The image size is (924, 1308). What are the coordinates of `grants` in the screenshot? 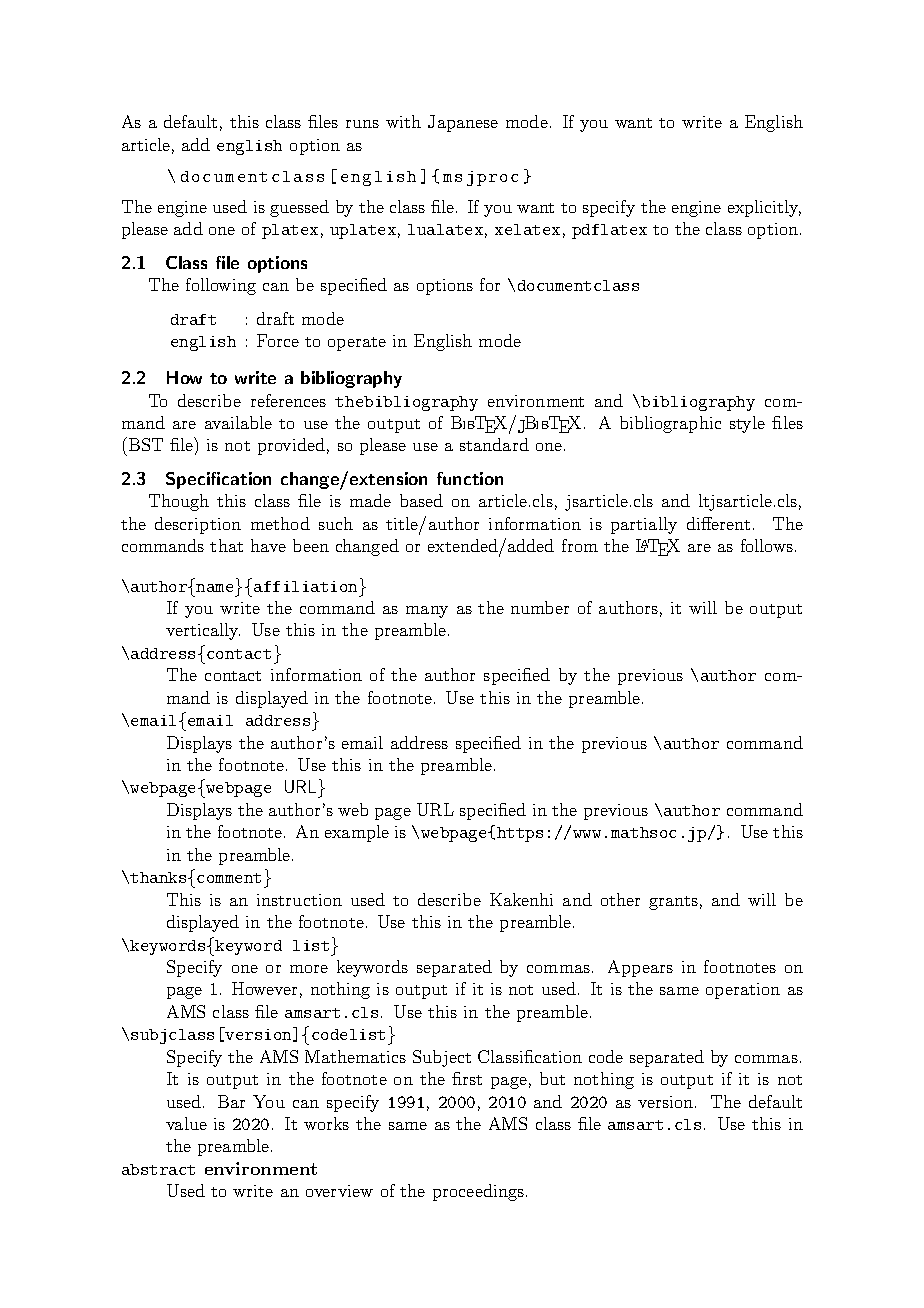 It's located at (673, 903).
